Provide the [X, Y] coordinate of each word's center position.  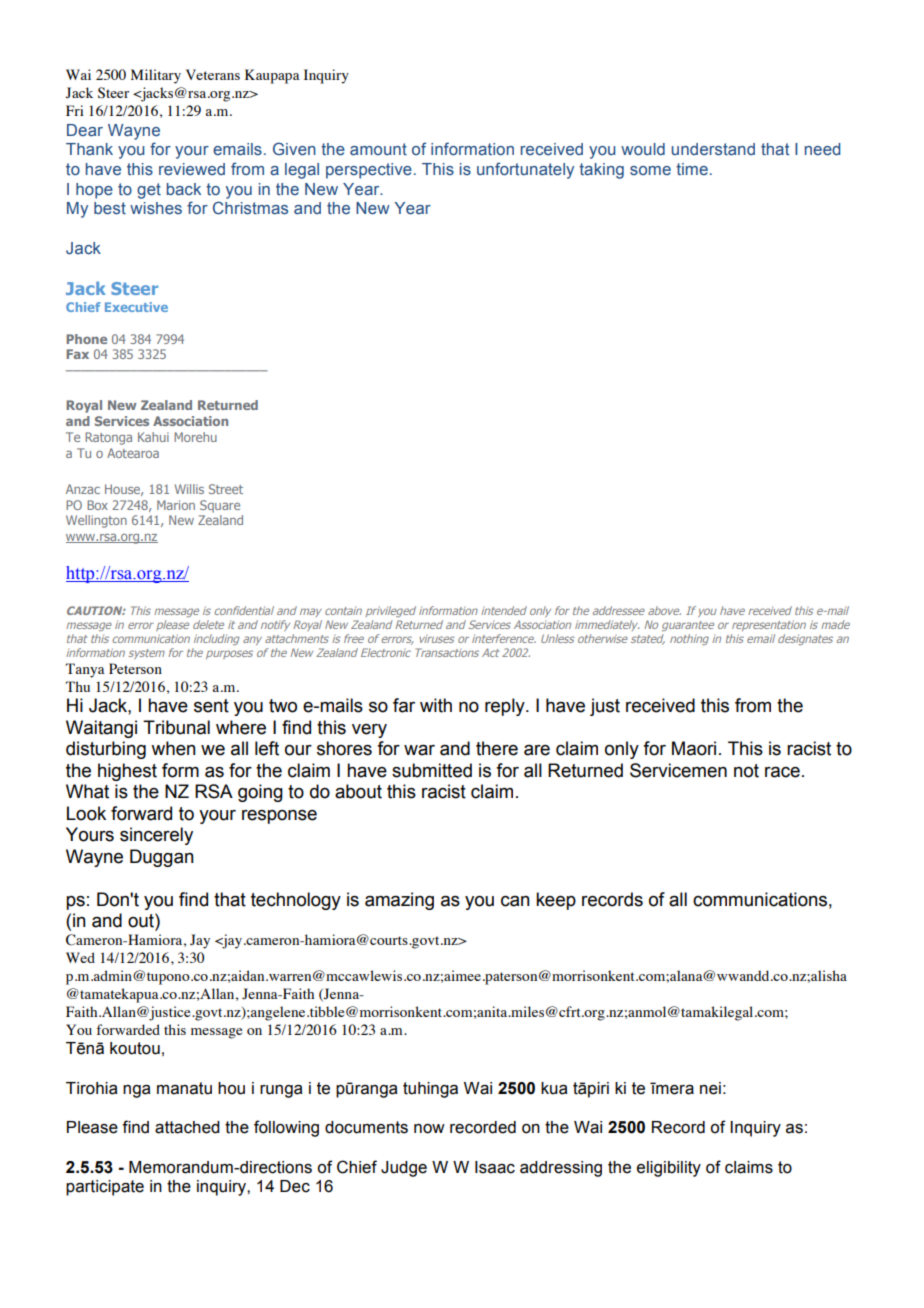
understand [713, 149]
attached [187, 1127]
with [436, 705]
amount [378, 149]
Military [156, 76]
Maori [694, 748]
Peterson [135, 668]
